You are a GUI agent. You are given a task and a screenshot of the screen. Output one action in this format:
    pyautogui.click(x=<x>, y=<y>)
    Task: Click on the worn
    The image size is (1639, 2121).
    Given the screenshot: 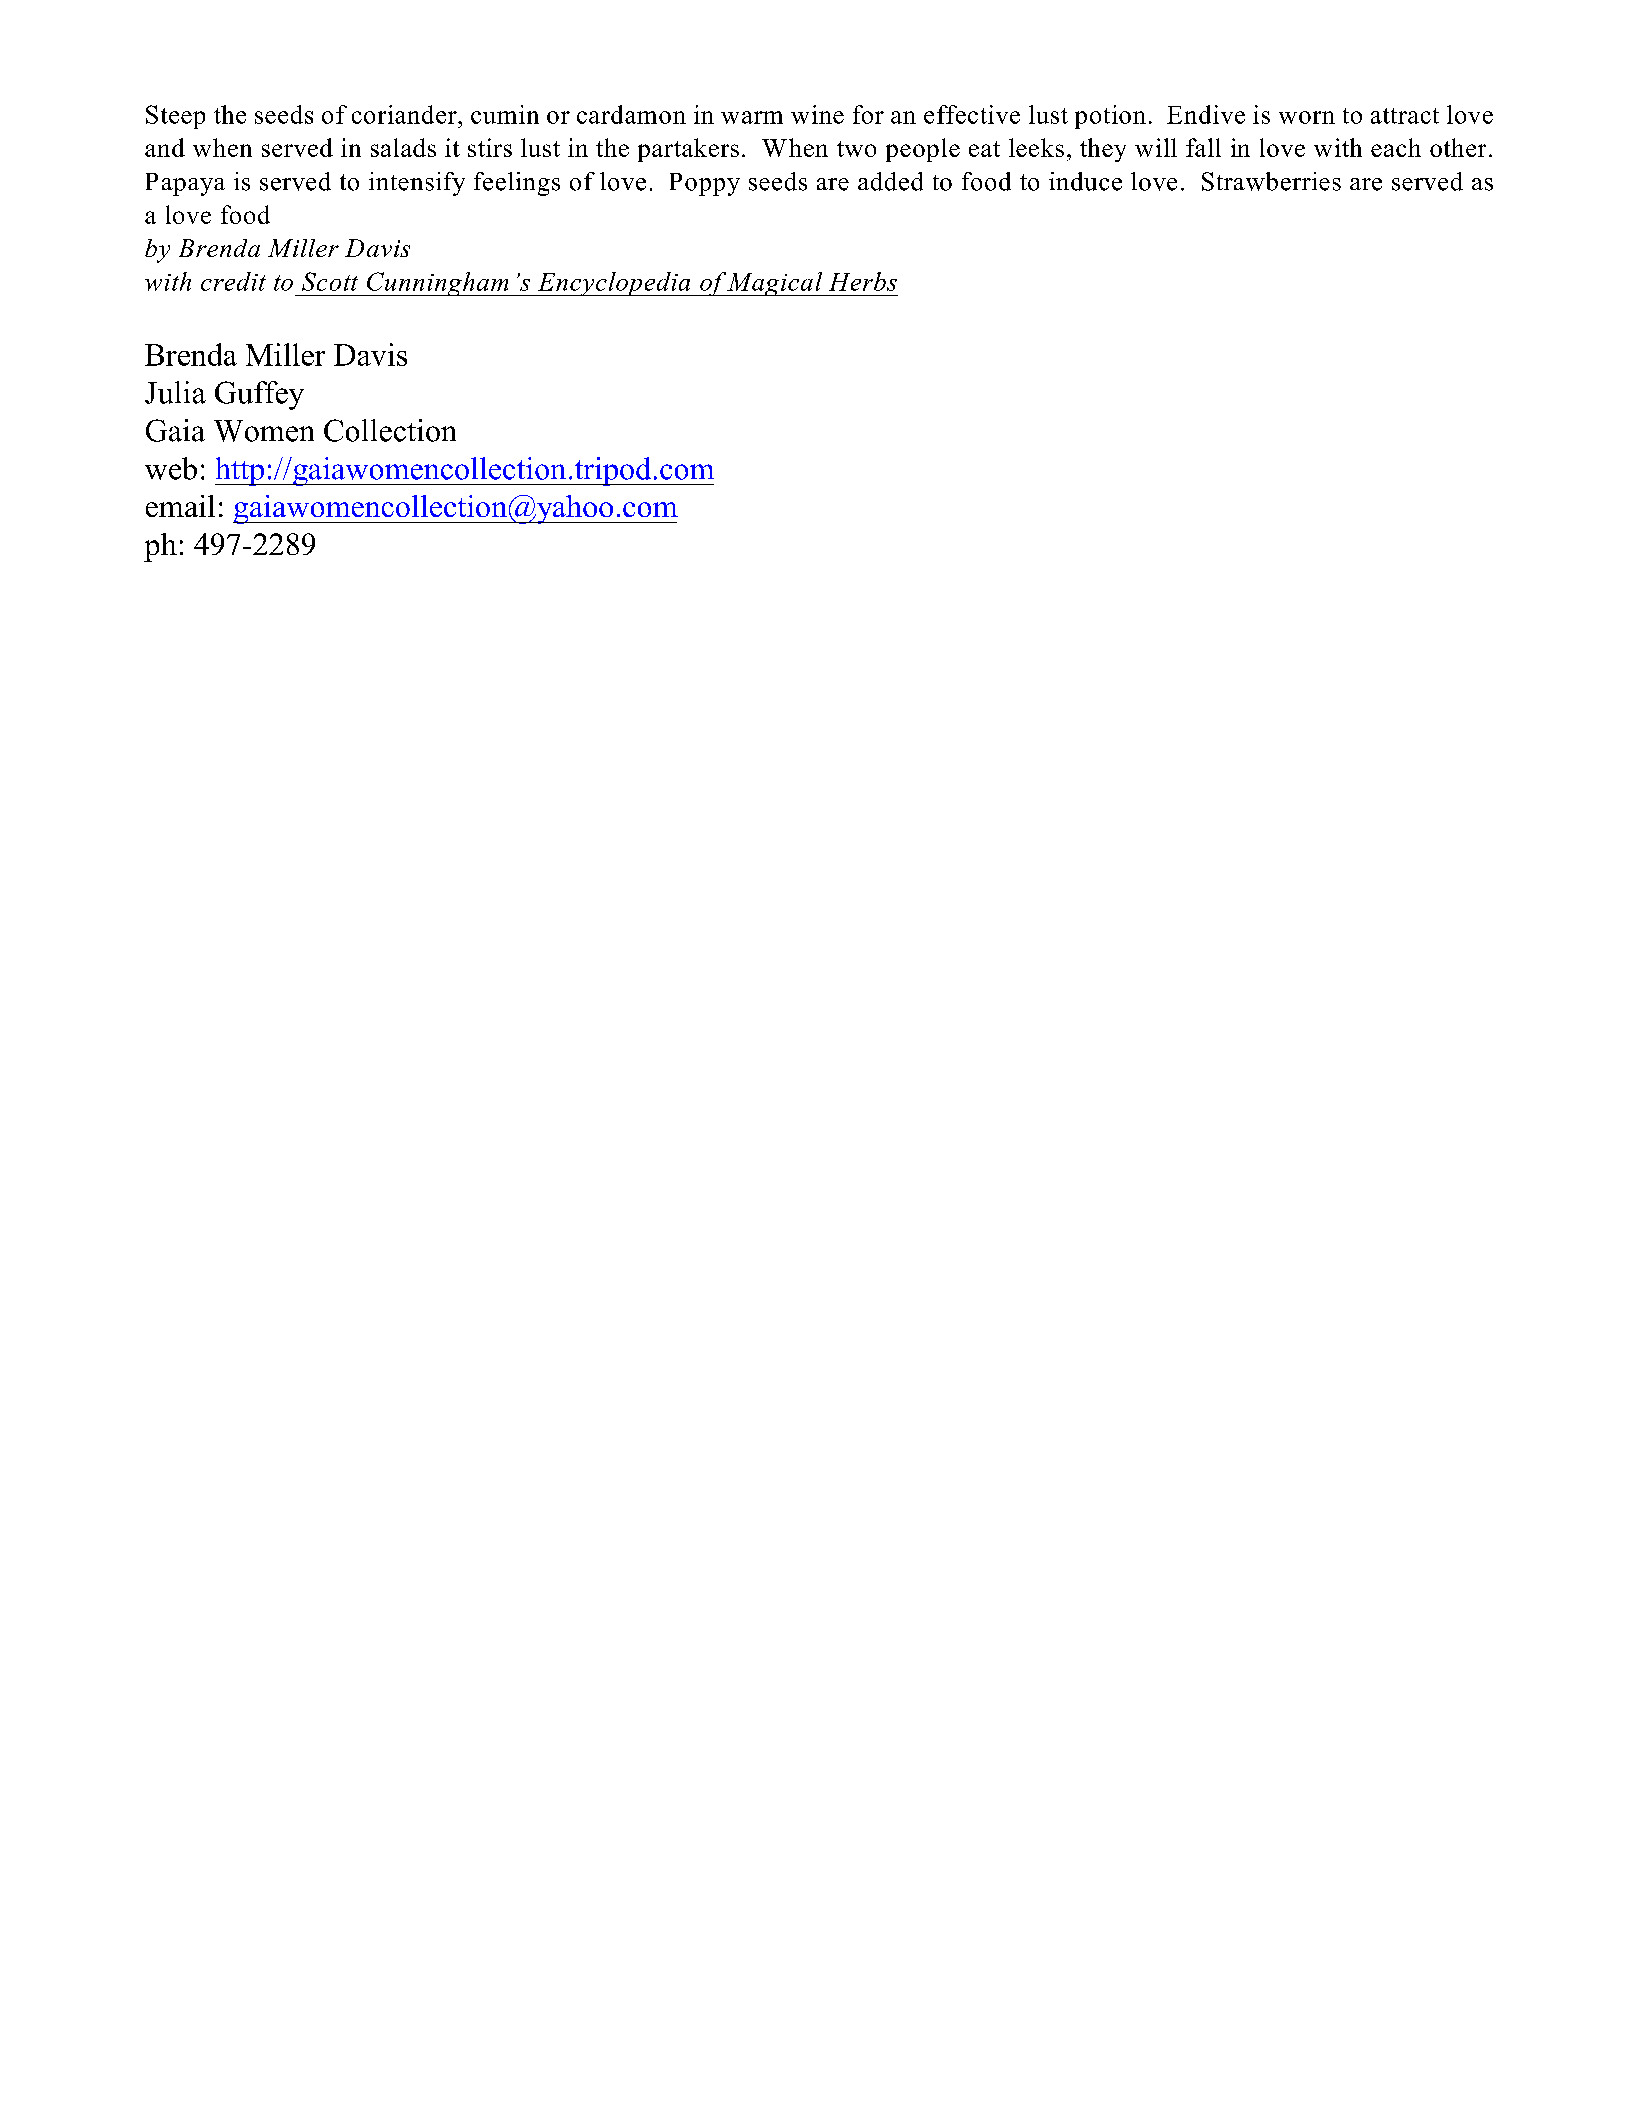 What is the action you would take?
    pyautogui.click(x=1307, y=117)
